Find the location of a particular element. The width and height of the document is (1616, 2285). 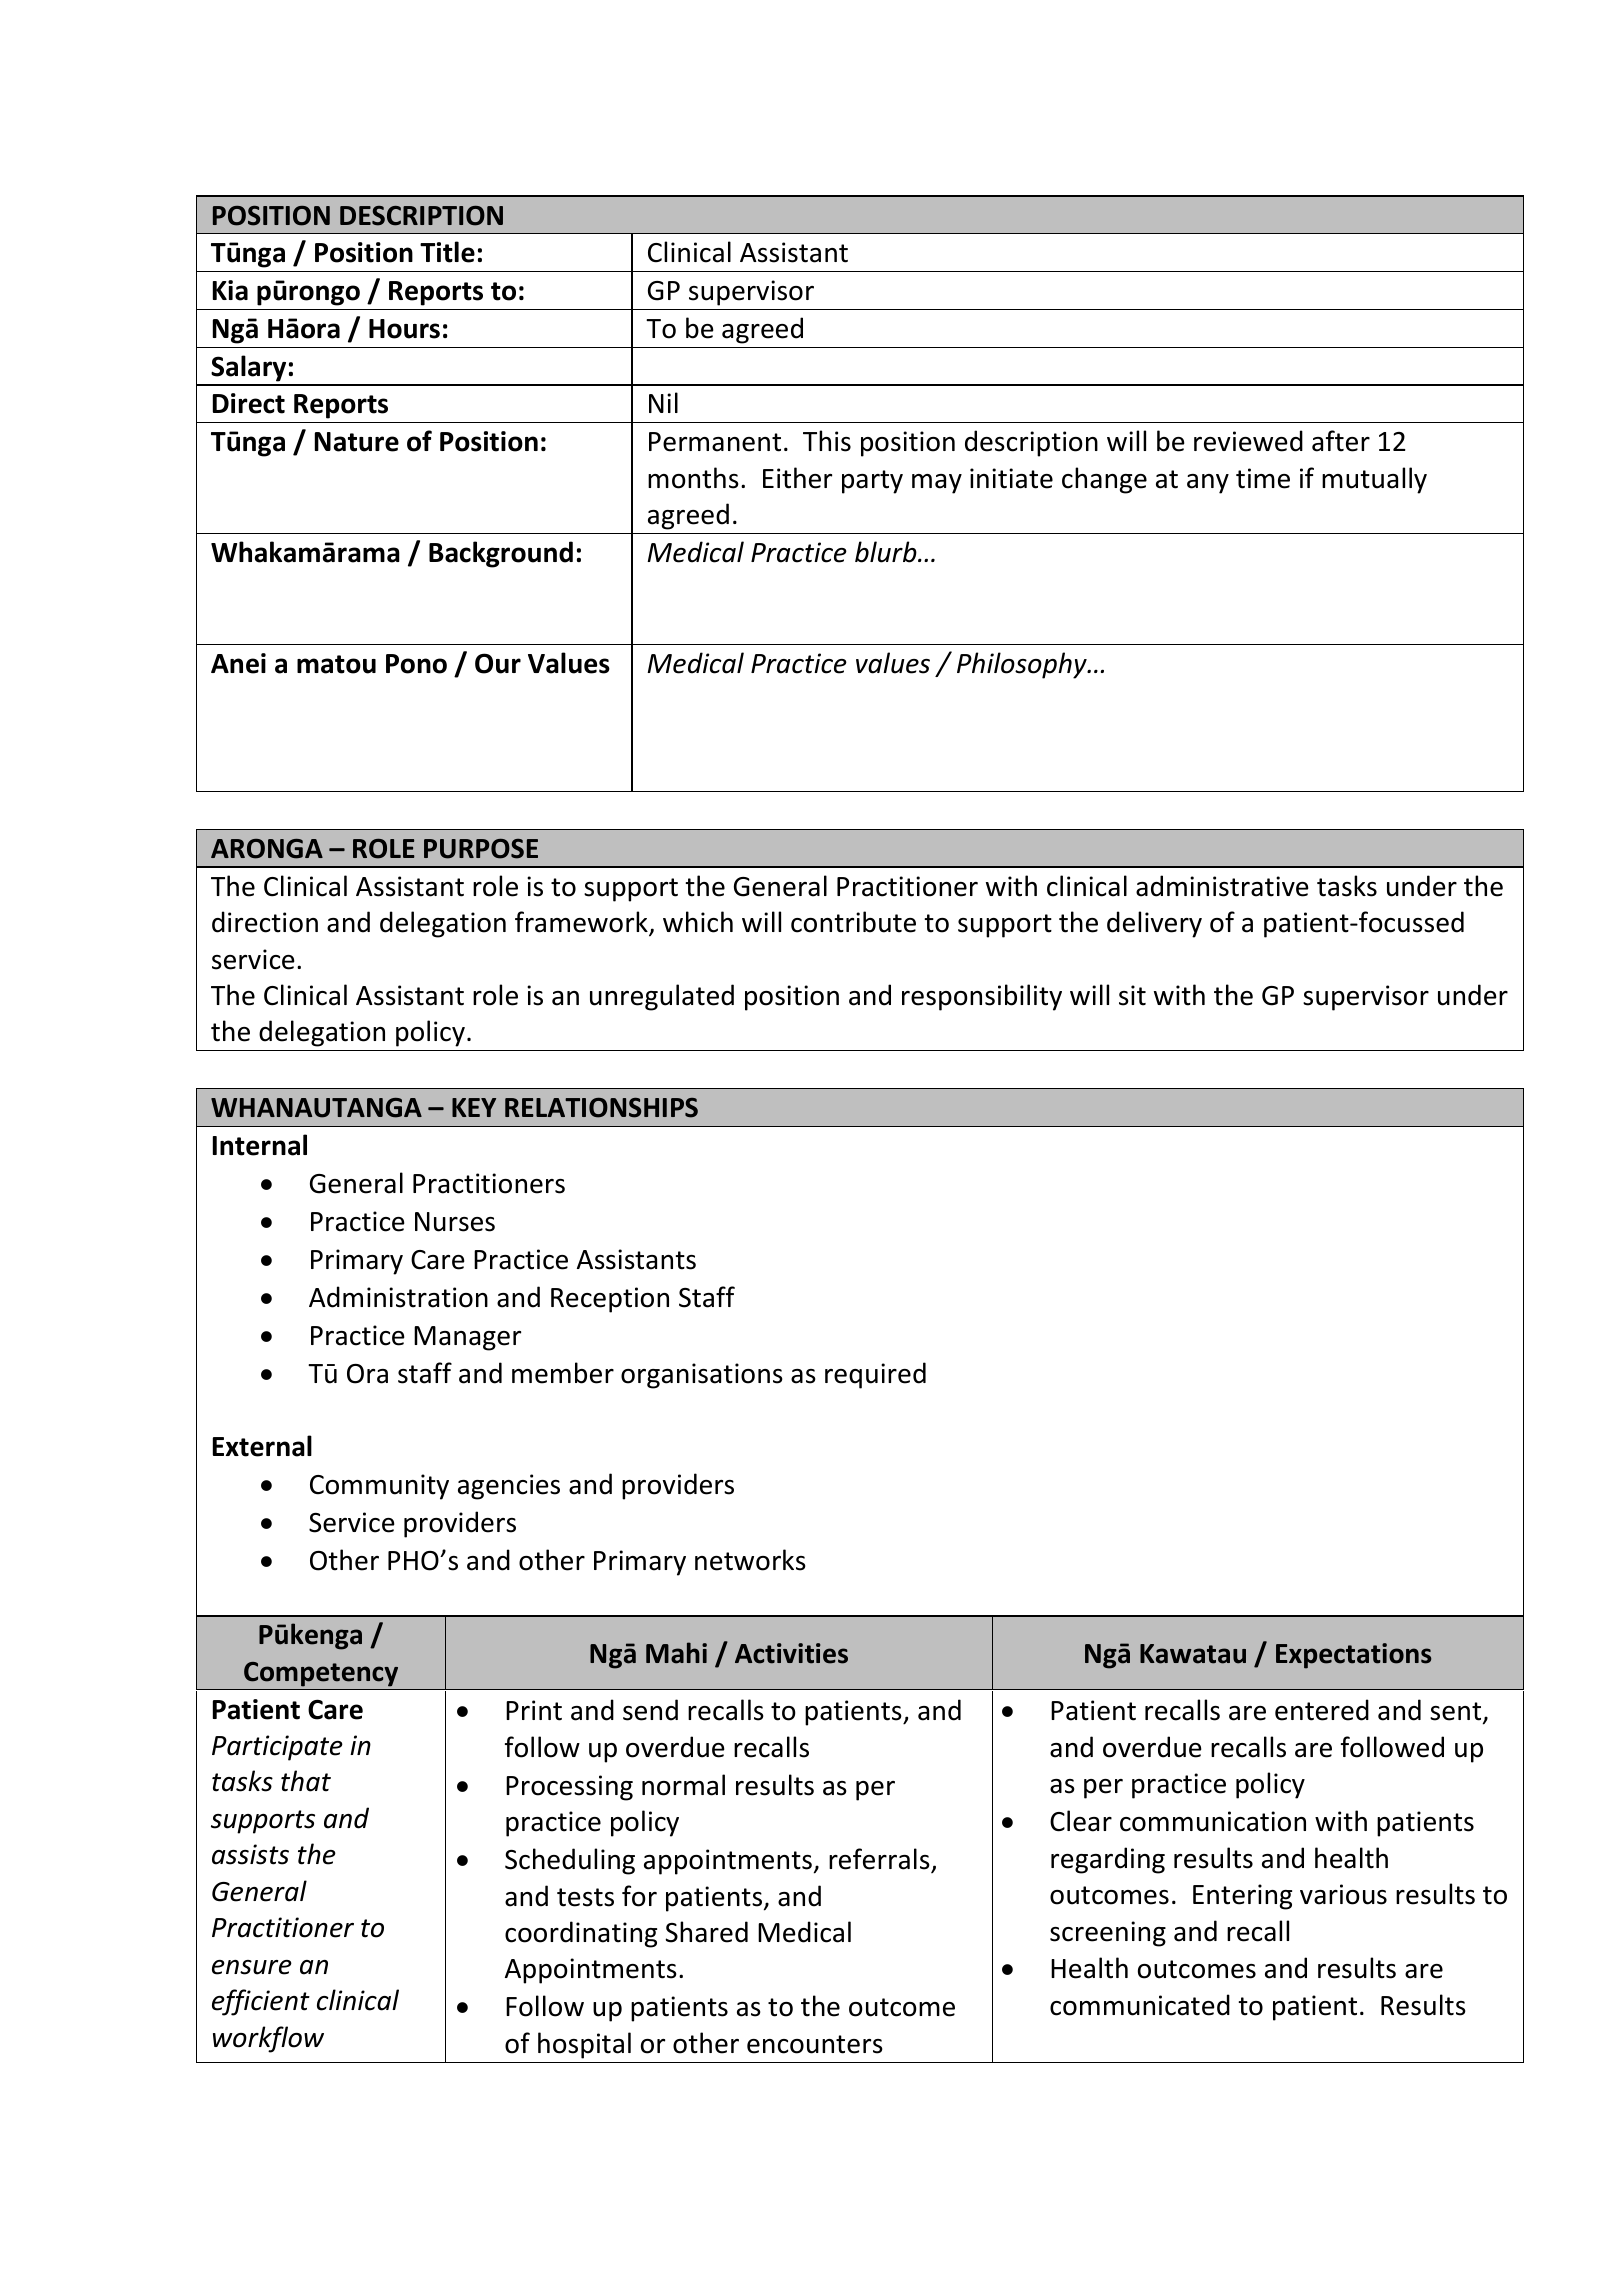

KEY is located at coordinates (474, 1107).
